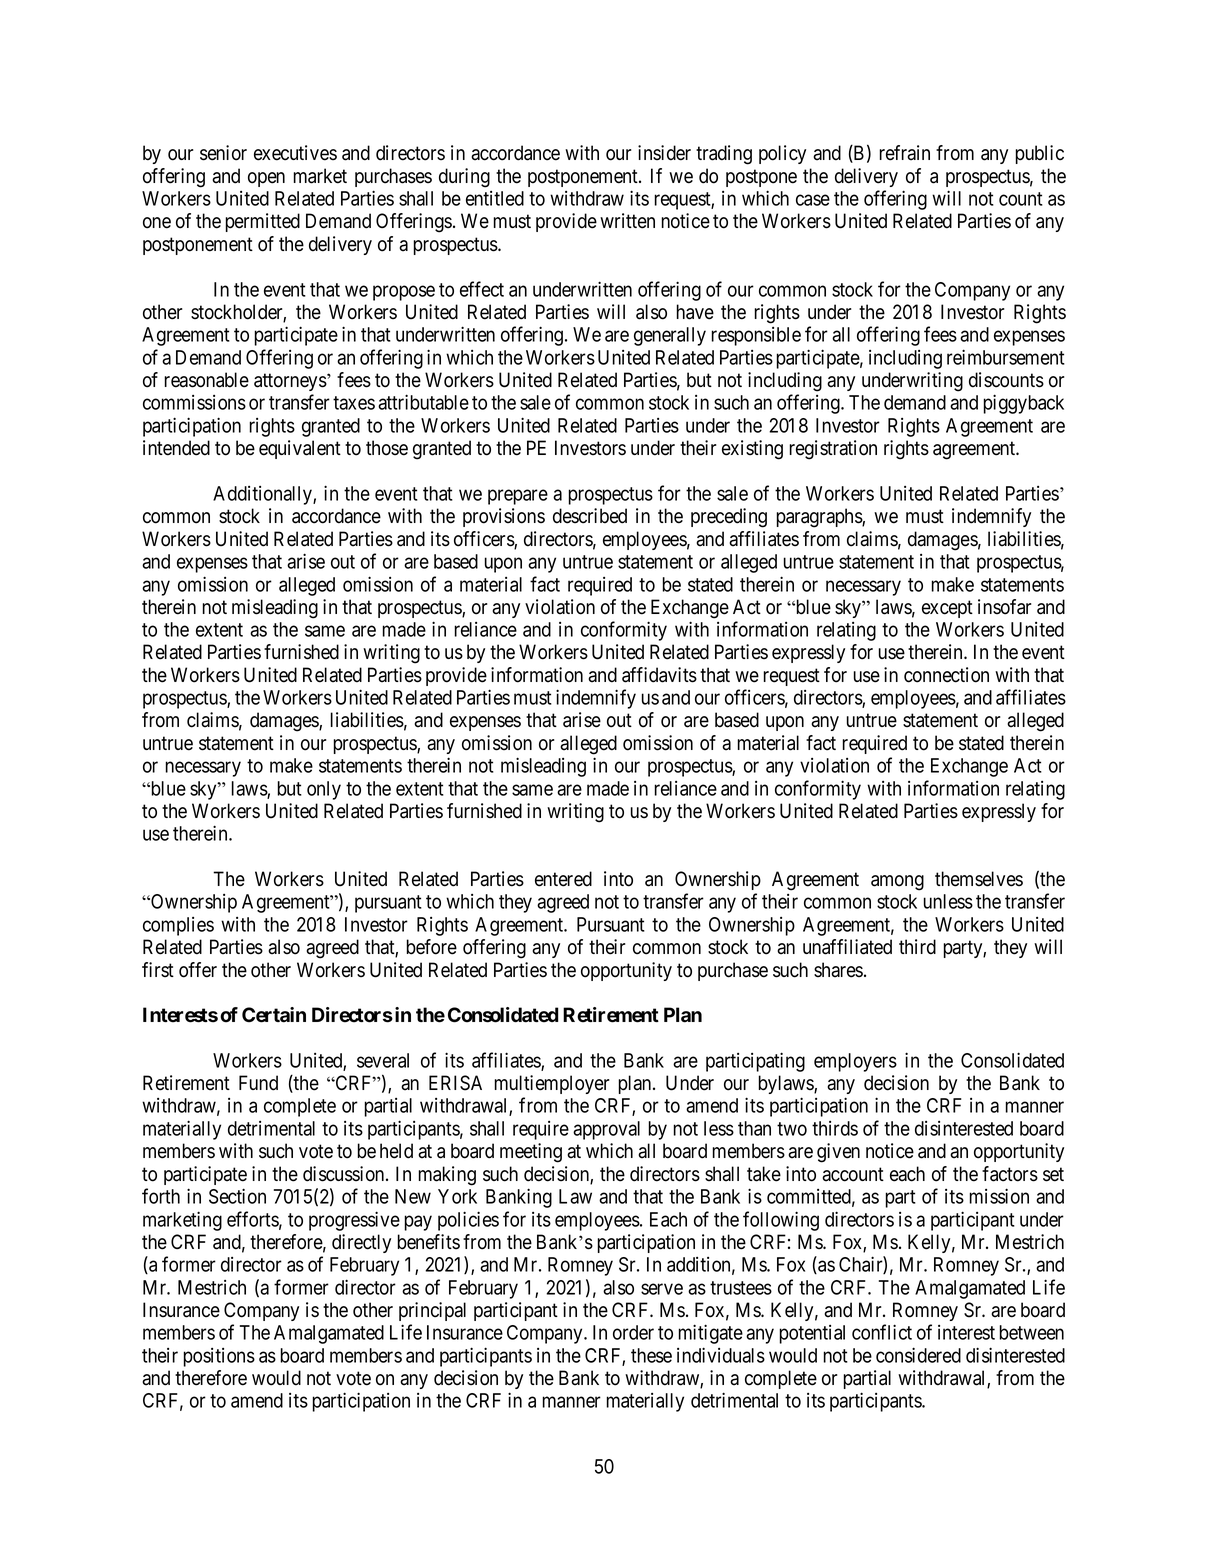 Image resolution: width=1207 pixels, height=1562 pixels. I want to click on order, so click(633, 1332).
